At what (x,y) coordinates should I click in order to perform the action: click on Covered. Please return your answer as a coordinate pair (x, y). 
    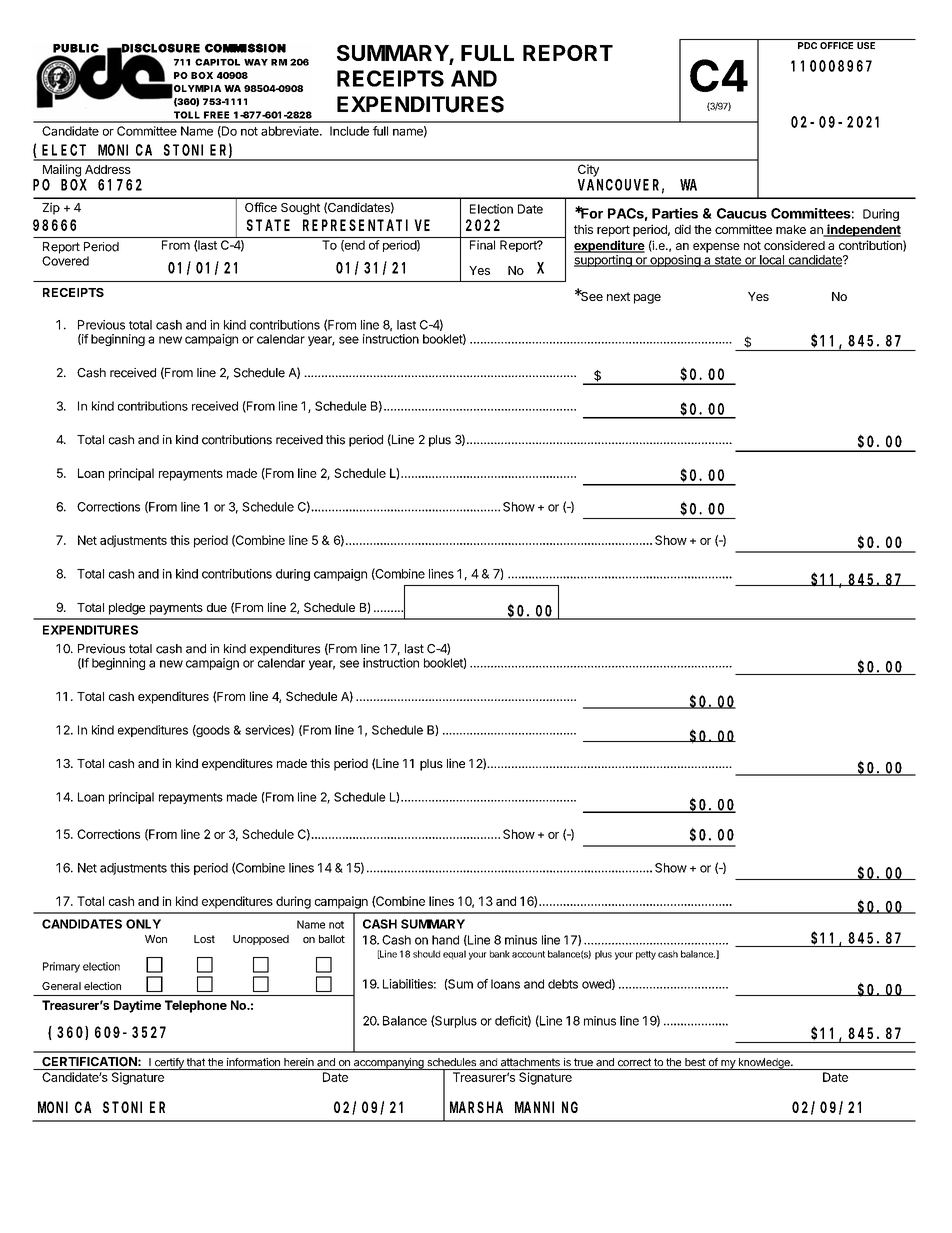
    Looking at the image, I should click on (65, 261).
